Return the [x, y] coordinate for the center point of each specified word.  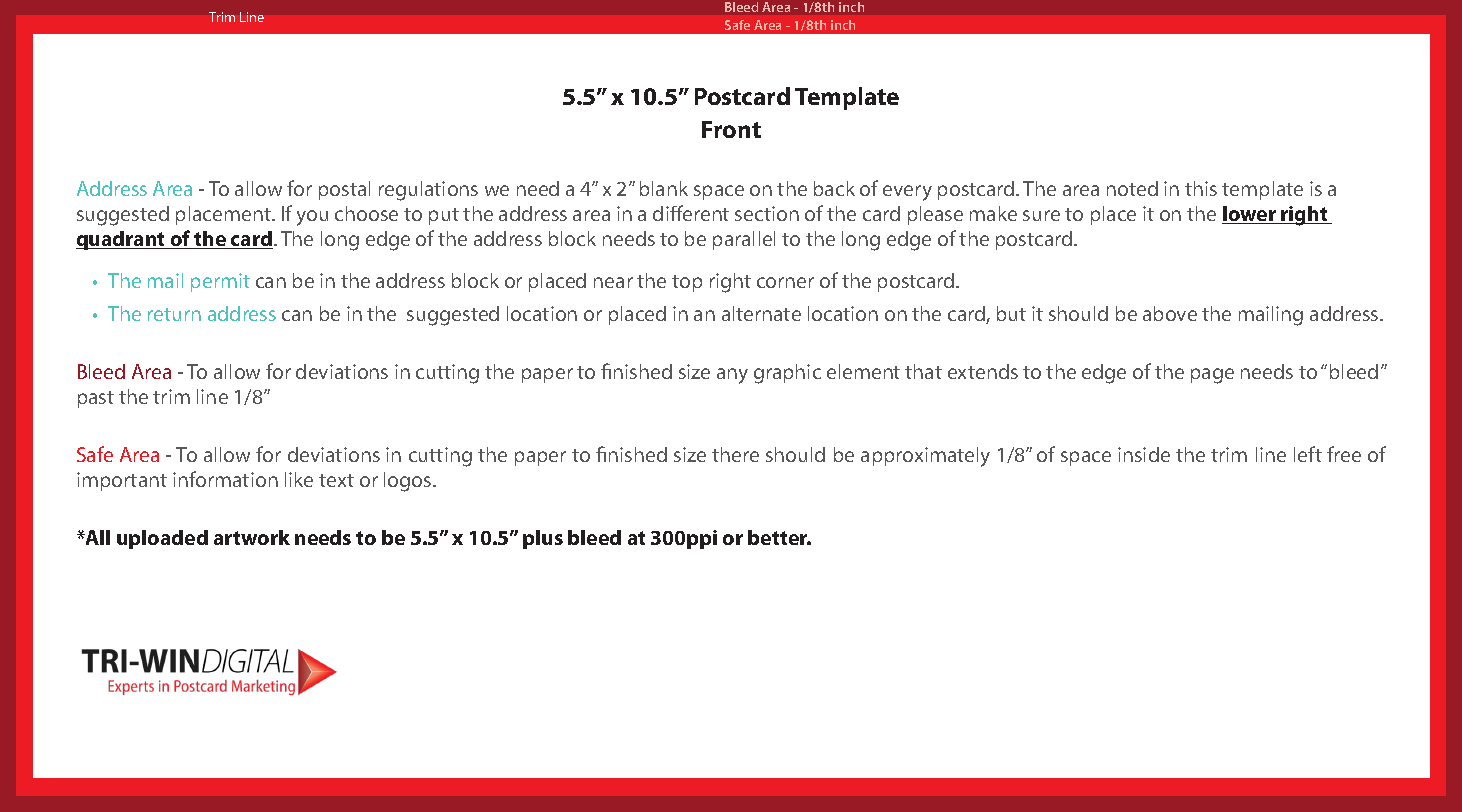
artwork [252, 537]
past [96, 399]
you [312, 218]
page [1212, 376]
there [735, 454]
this [1201, 188]
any [732, 376]
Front [731, 129]
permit [220, 282]
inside [1144, 454]
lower [1250, 215]
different [691, 213]
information [225, 479]
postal [344, 190]
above [1170, 313]
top [687, 283]
